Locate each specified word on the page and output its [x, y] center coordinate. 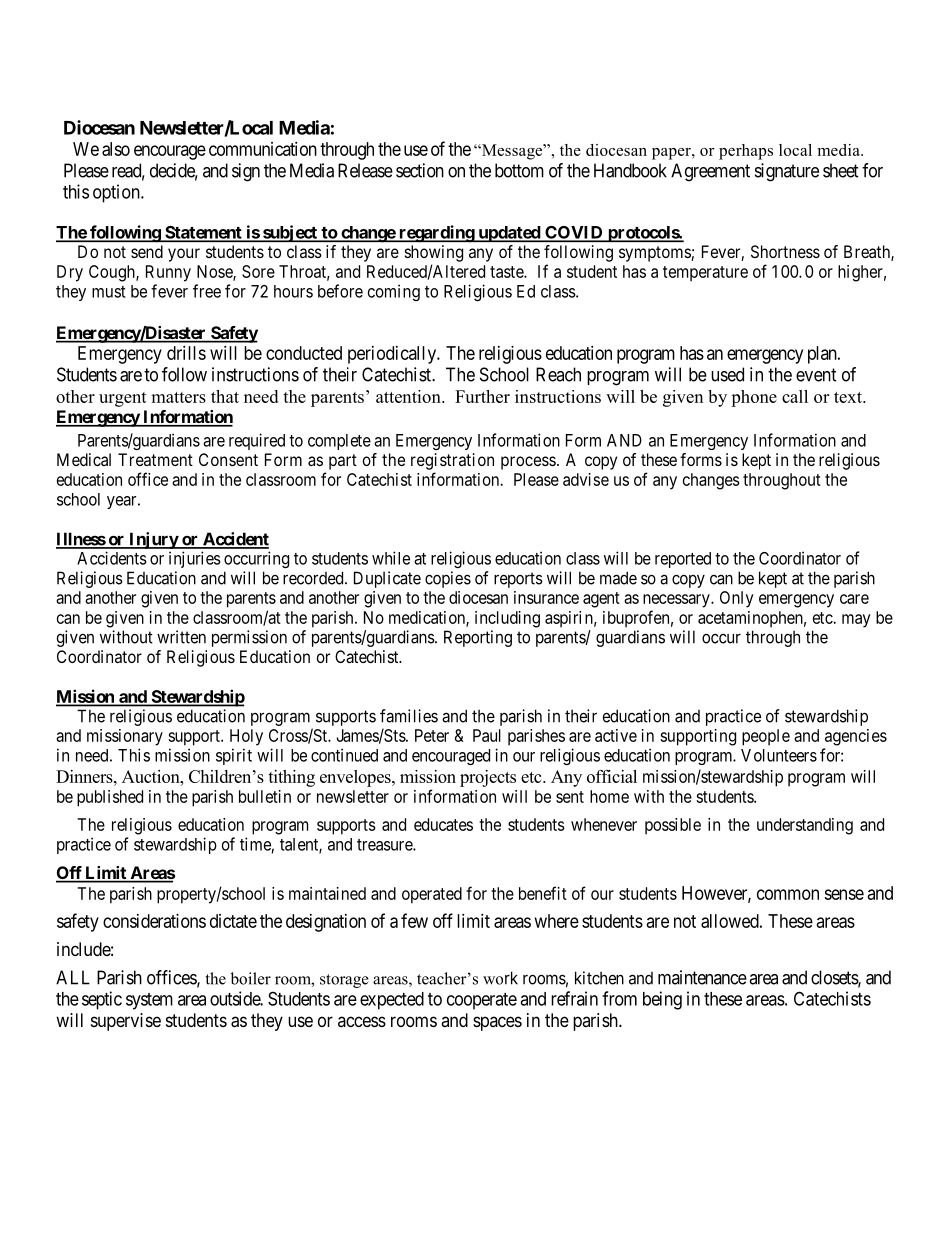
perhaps [746, 152]
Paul [487, 735]
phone [754, 398]
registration [452, 461]
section [420, 170]
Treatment [155, 459]
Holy [246, 737]
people [766, 737]
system [149, 1001]
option [117, 193]
